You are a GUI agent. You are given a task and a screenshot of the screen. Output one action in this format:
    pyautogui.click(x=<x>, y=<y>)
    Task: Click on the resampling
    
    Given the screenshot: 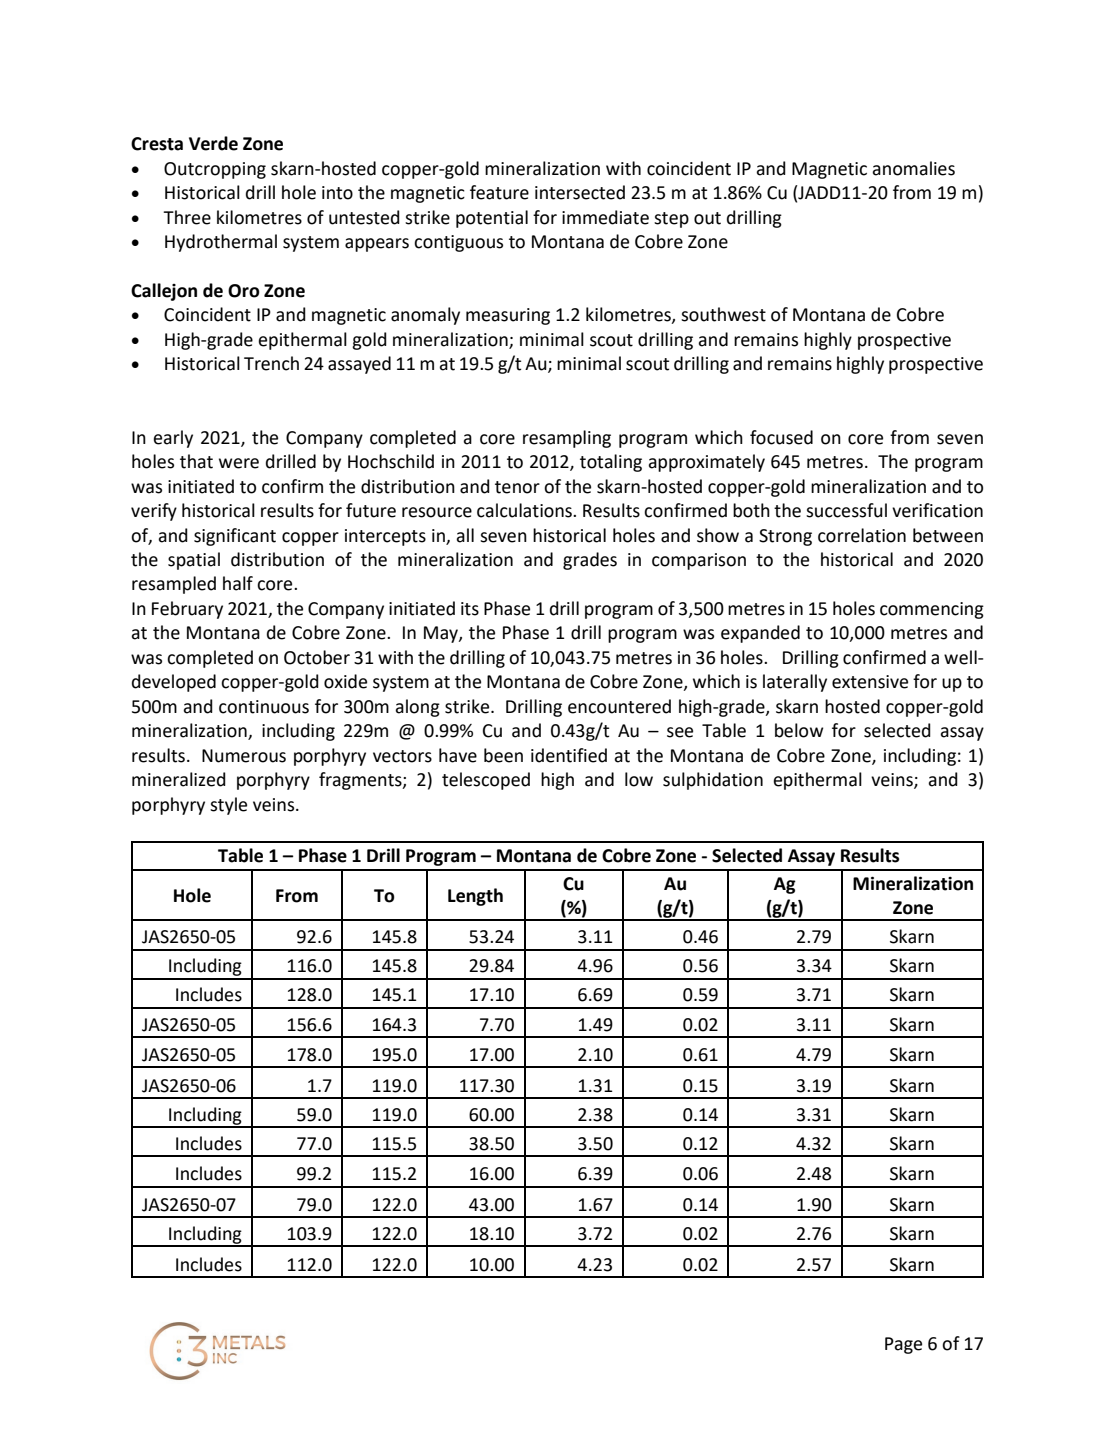 What is the action you would take?
    pyautogui.click(x=567, y=439)
